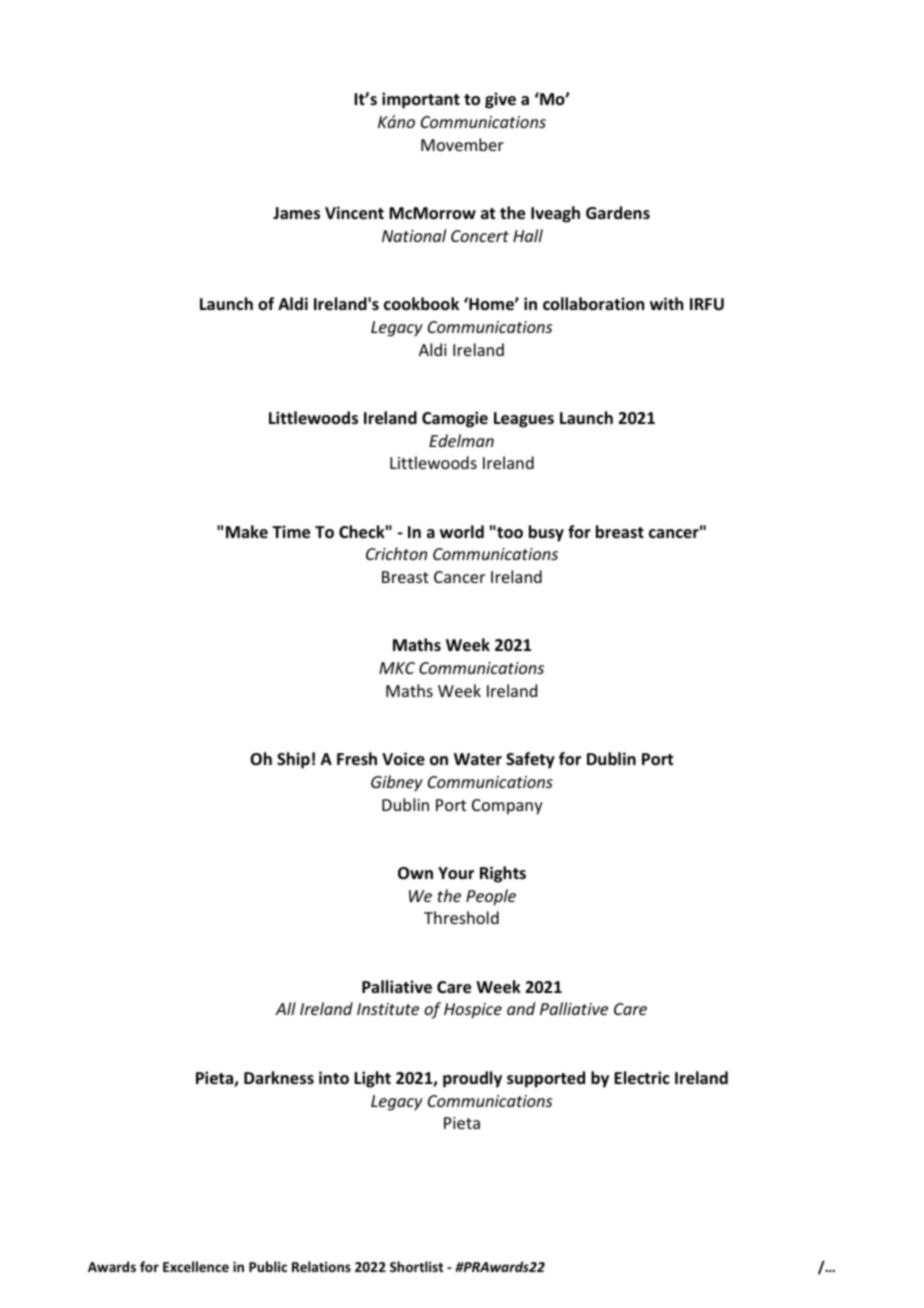 The image size is (924, 1308). Describe the element at coordinates (296, 213) in the page. I see `James` at that location.
